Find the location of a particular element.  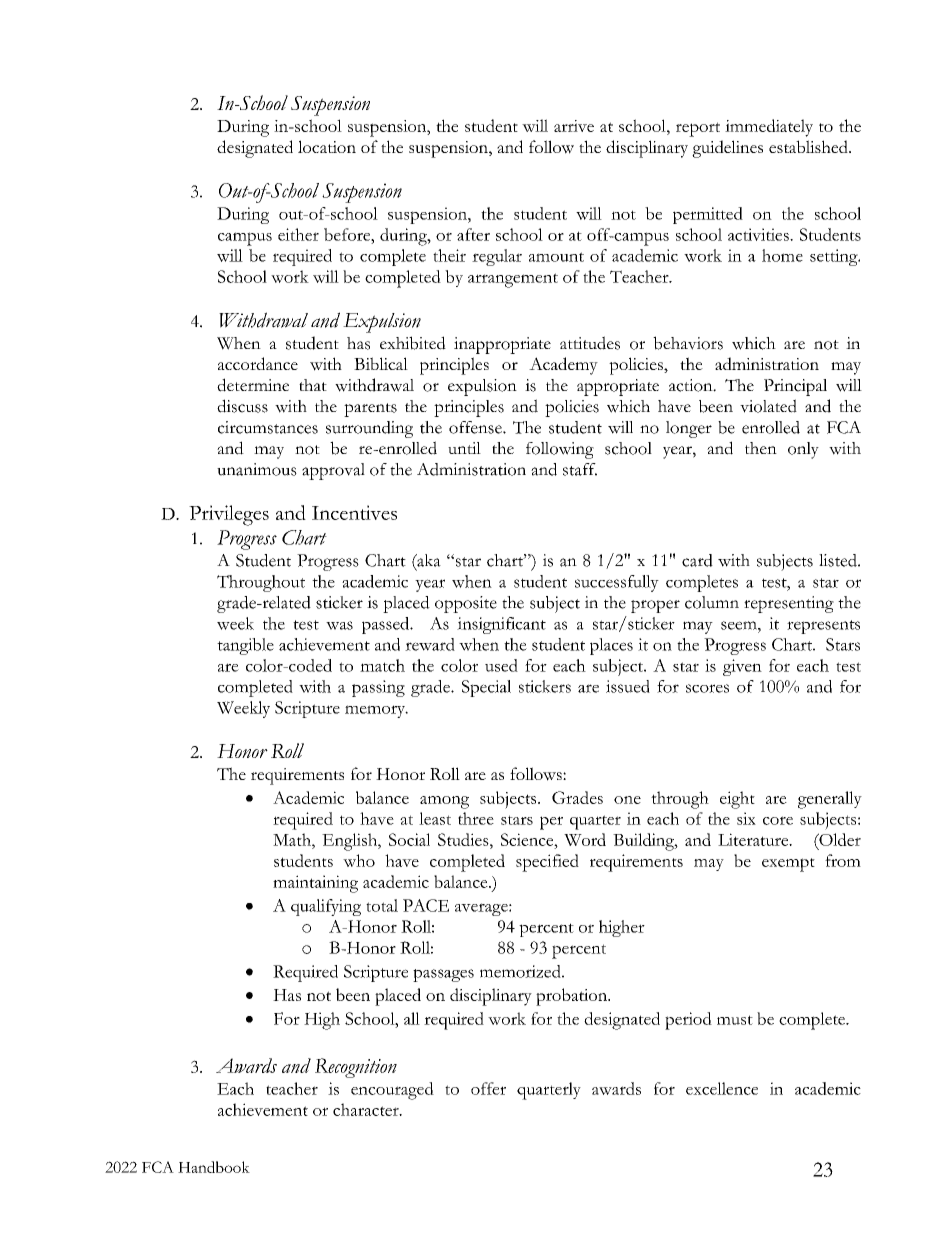

immediately is located at coordinates (769, 128).
